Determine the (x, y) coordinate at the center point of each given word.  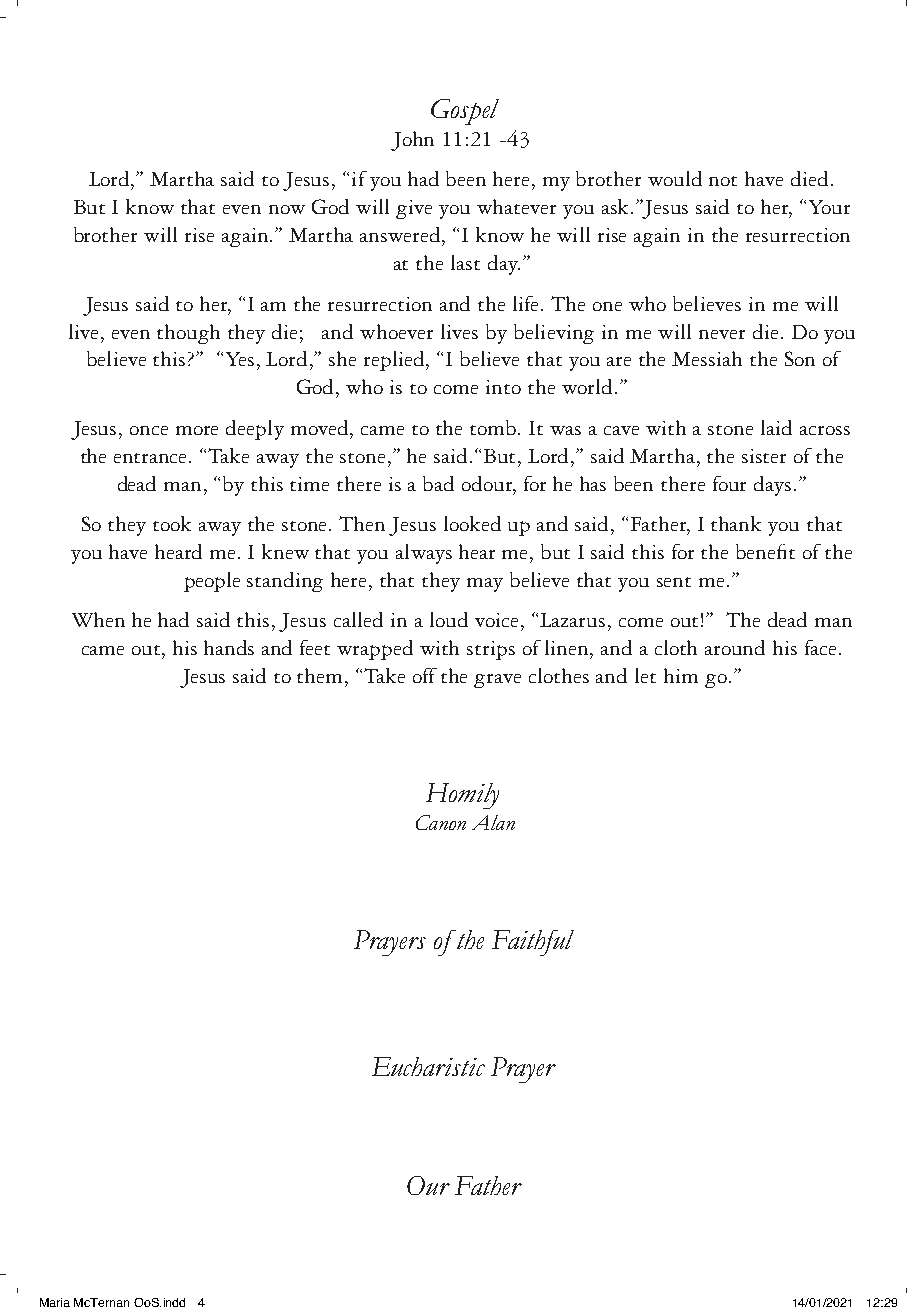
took (172, 523)
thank (736, 523)
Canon (441, 822)
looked (472, 523)
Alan (493, 822)
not (723, 181)
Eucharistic (428, 1066)
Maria (55, 1302)
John (412, 141)
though (188, 334)
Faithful (533, 943)
